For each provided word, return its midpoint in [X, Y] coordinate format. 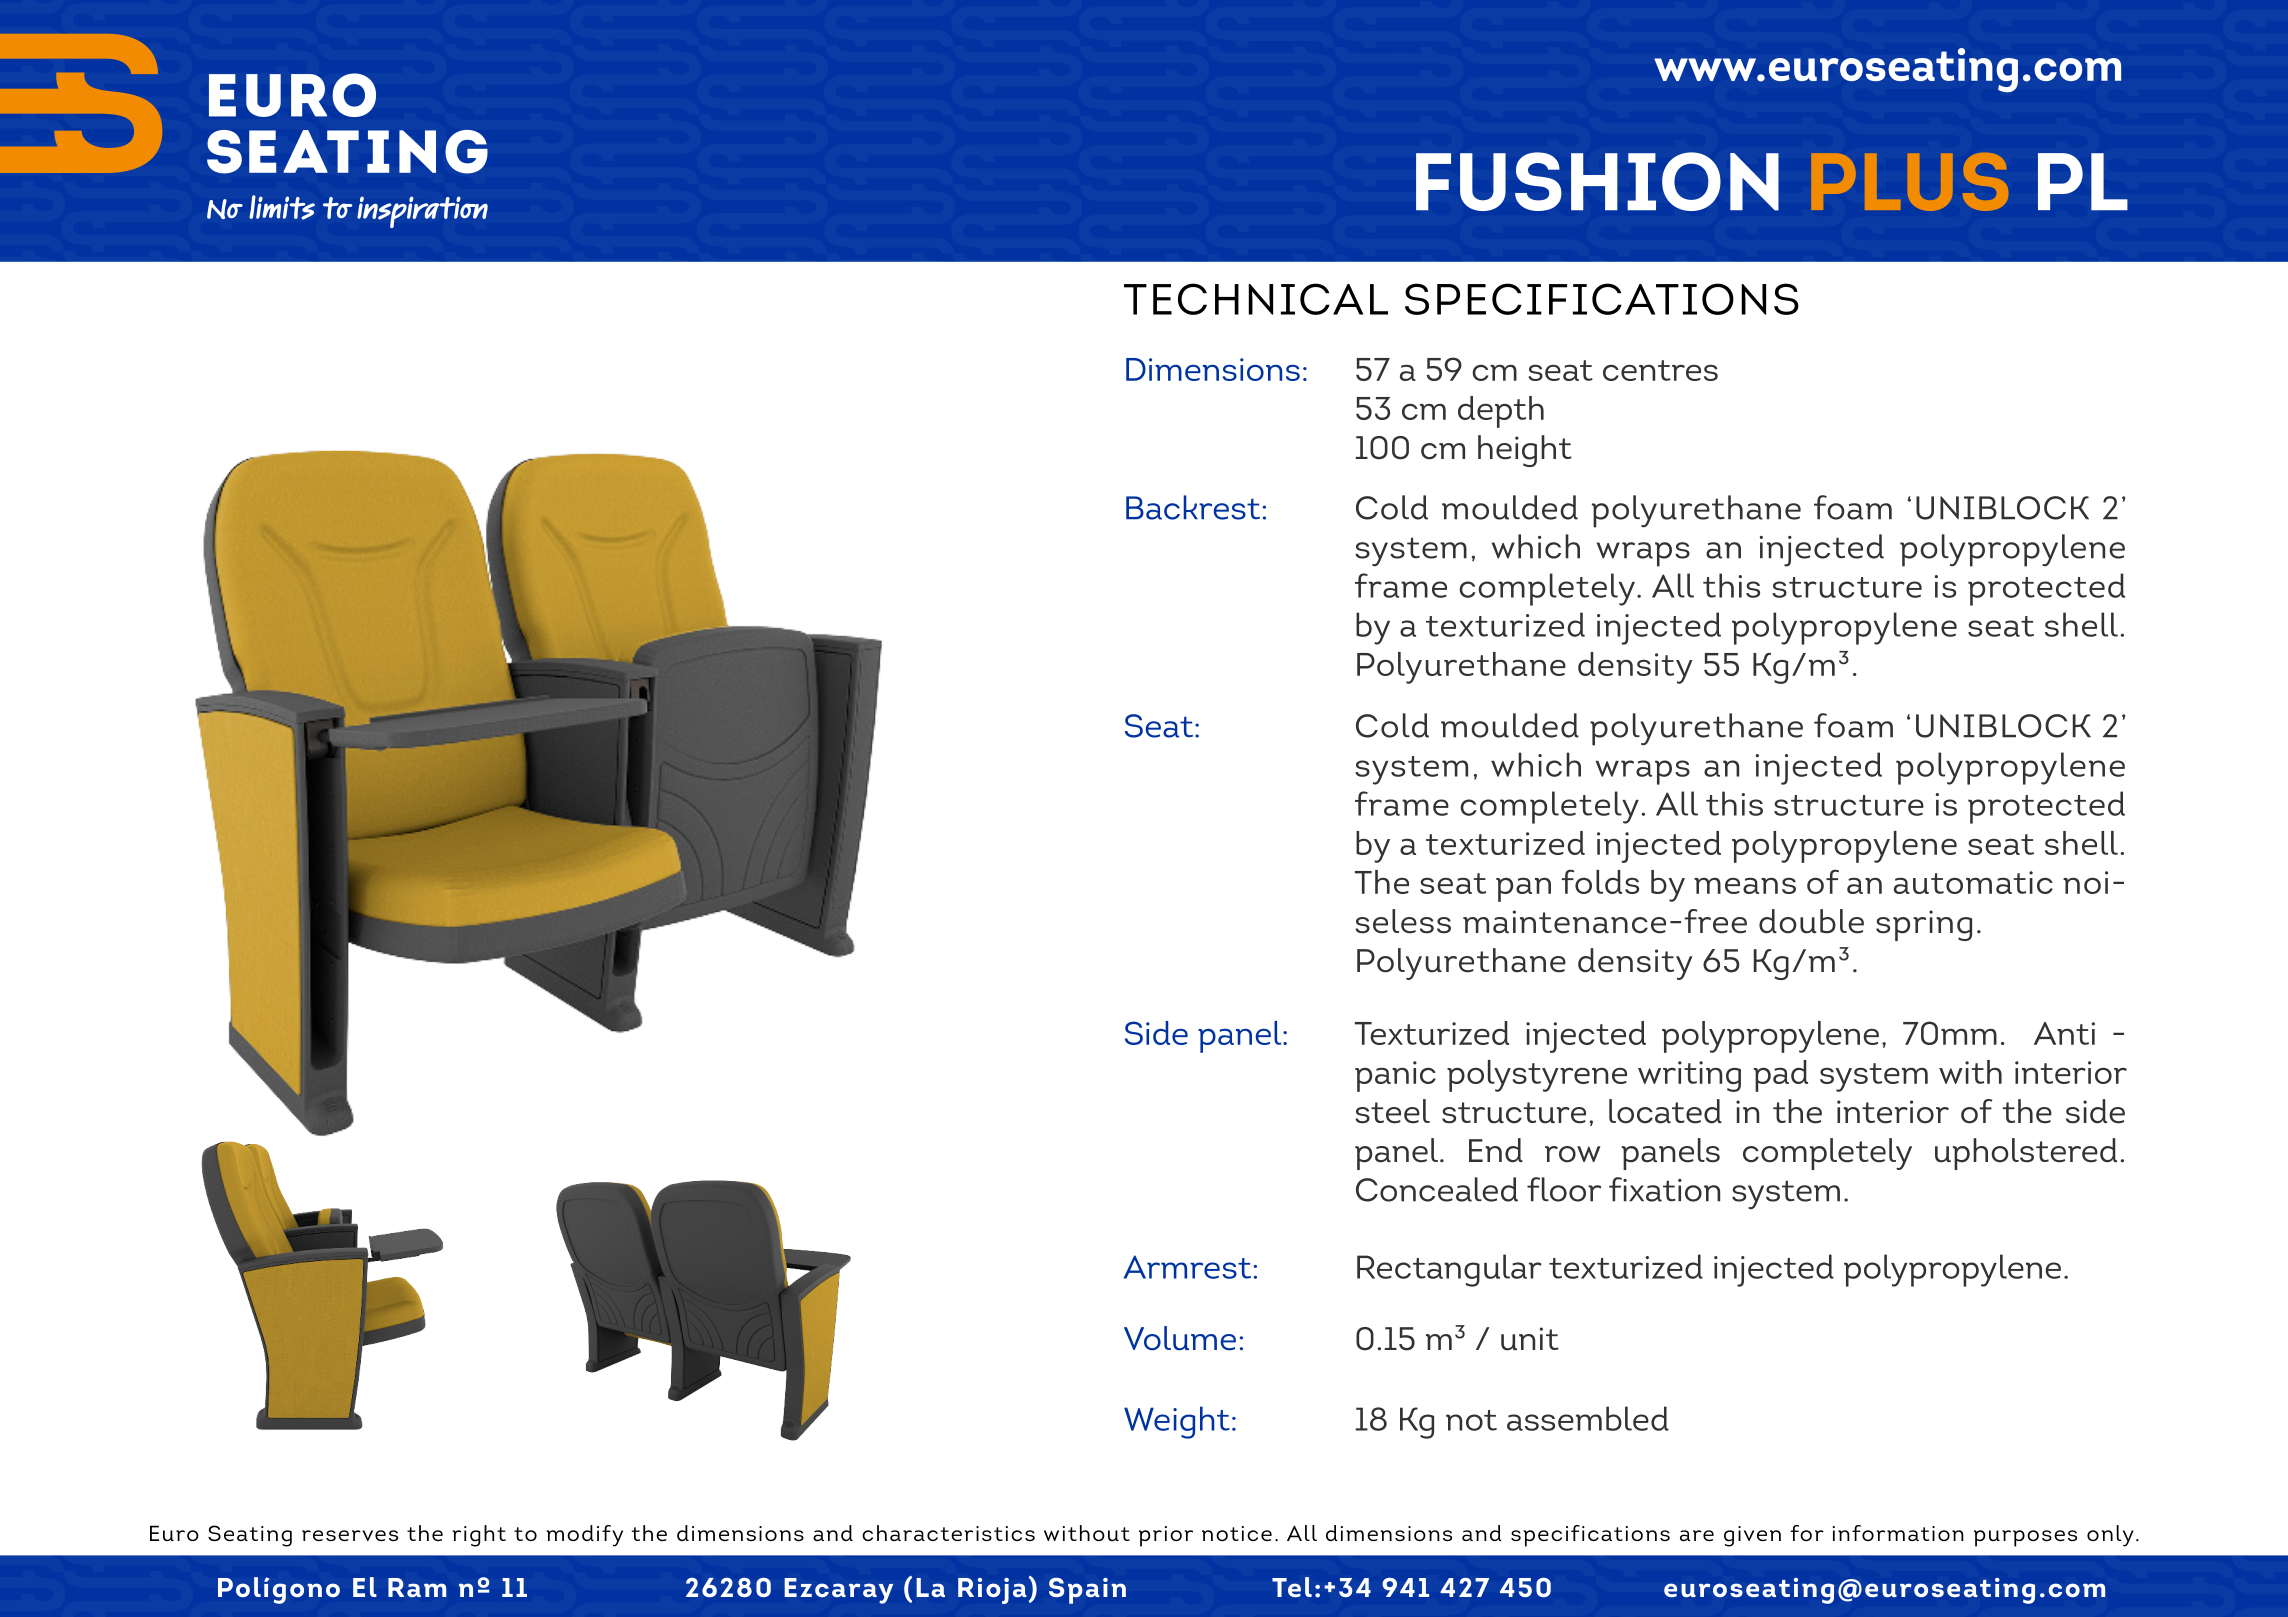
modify [585, 1536]
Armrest [1187, 1267]
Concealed [1437, 1189]
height [1525, 451]
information [1898, 1533]
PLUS [1910, 182]
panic [1395, 1076]
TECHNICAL [1256, 299]
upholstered [2026, 1154]
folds [1600, 881]
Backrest [1193, 507]
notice [1237, 1533]
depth [1501, 412]
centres [1660, 370]
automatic [1973, 882]
